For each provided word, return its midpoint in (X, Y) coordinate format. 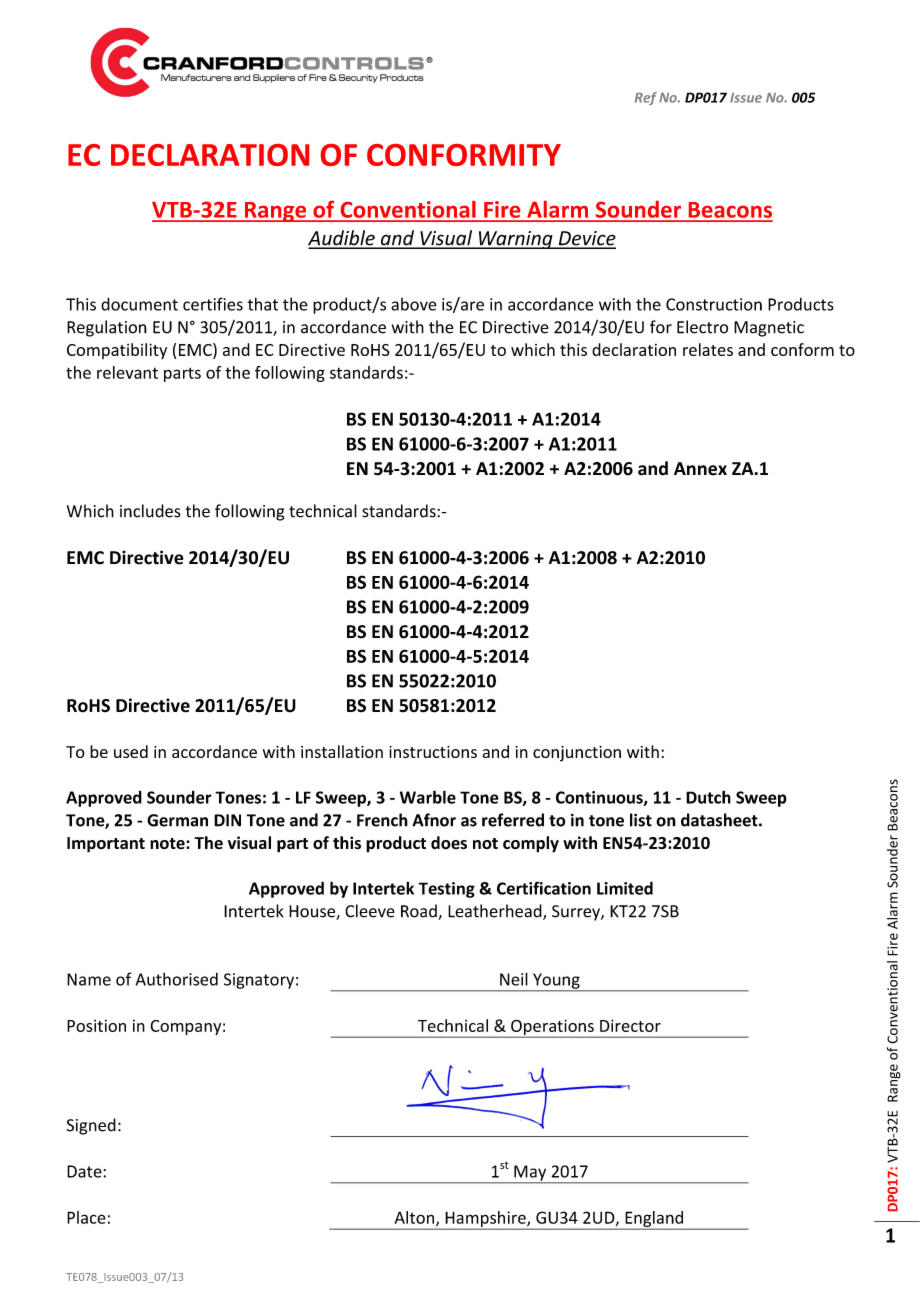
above (414, 304)
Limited (625, 888)
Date (85, 1171)
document (139, 304)
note (168, 843)
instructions (433, 752)
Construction (714, 304)
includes (150, 511)
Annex (700, 469)
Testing (447, 890)
